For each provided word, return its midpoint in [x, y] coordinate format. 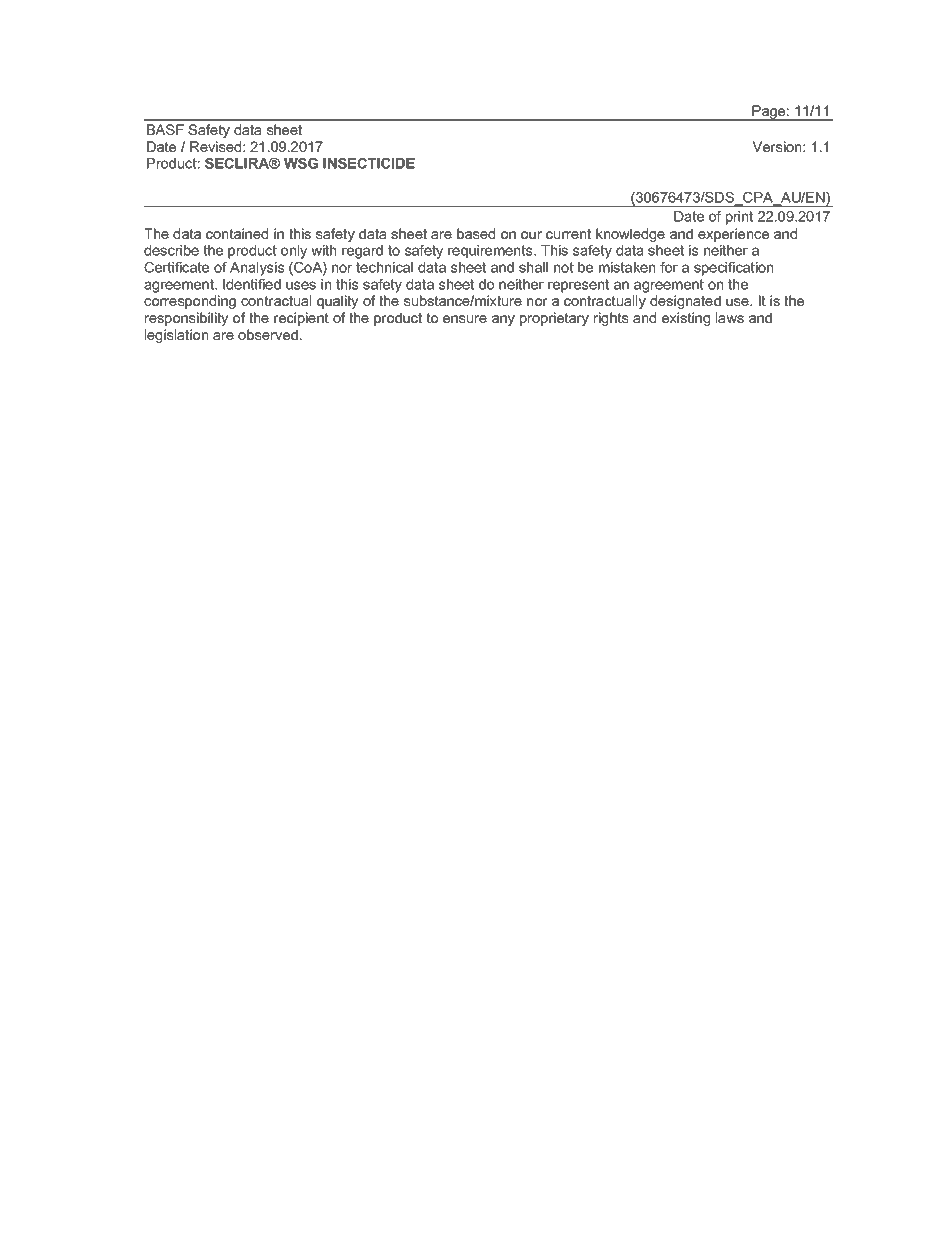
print [739, 218]
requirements [491, 252]
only [294, 252]
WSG [301, 163]
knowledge [630, 235]
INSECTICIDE [369, 163]
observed [268, 334]
